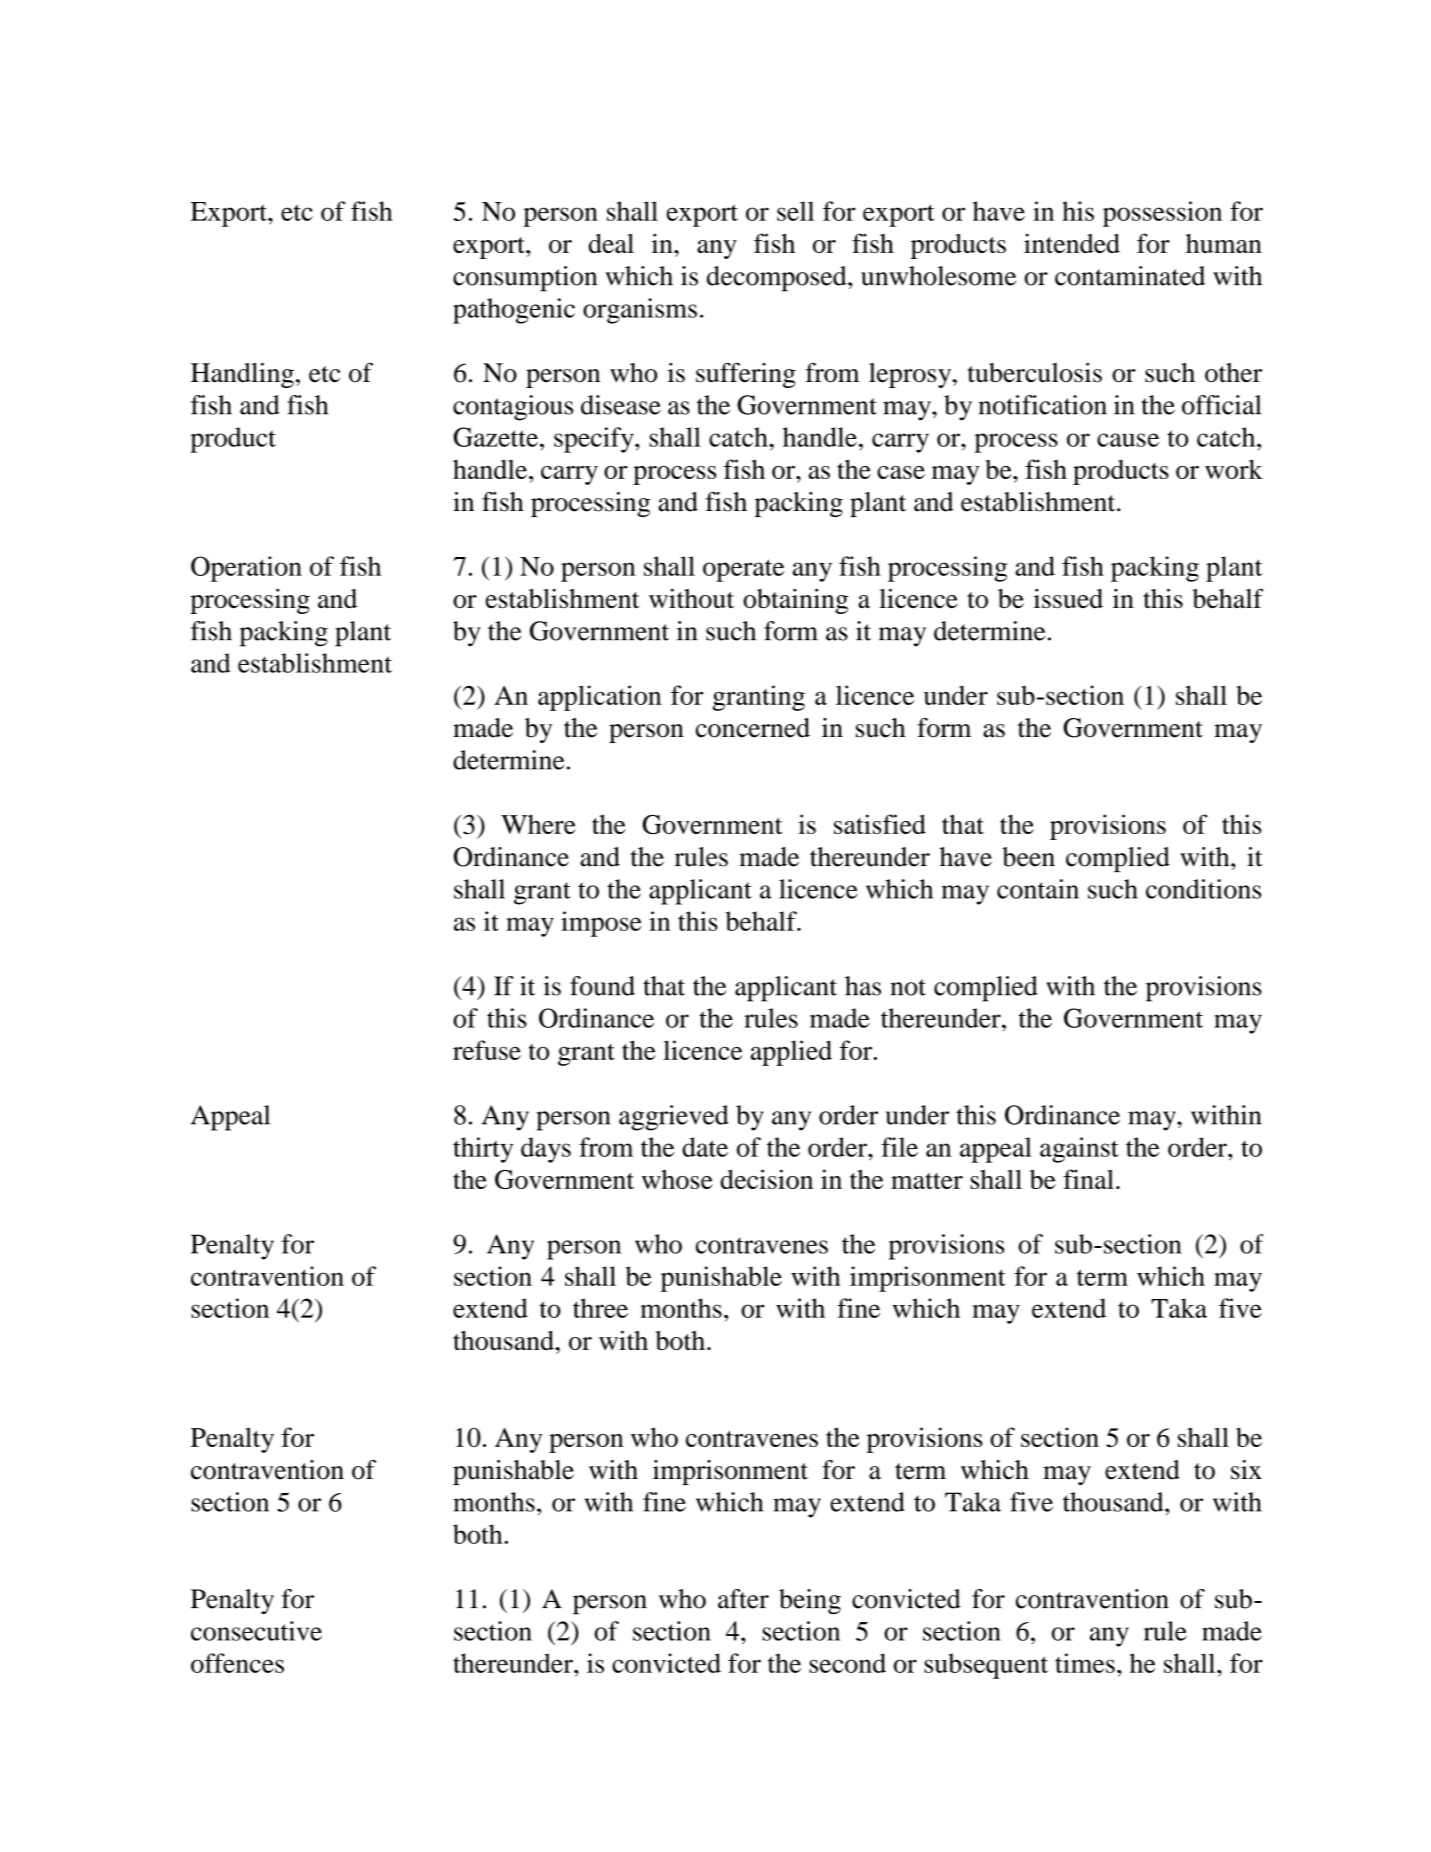  I want to click on final, so click(1088, 1179).
